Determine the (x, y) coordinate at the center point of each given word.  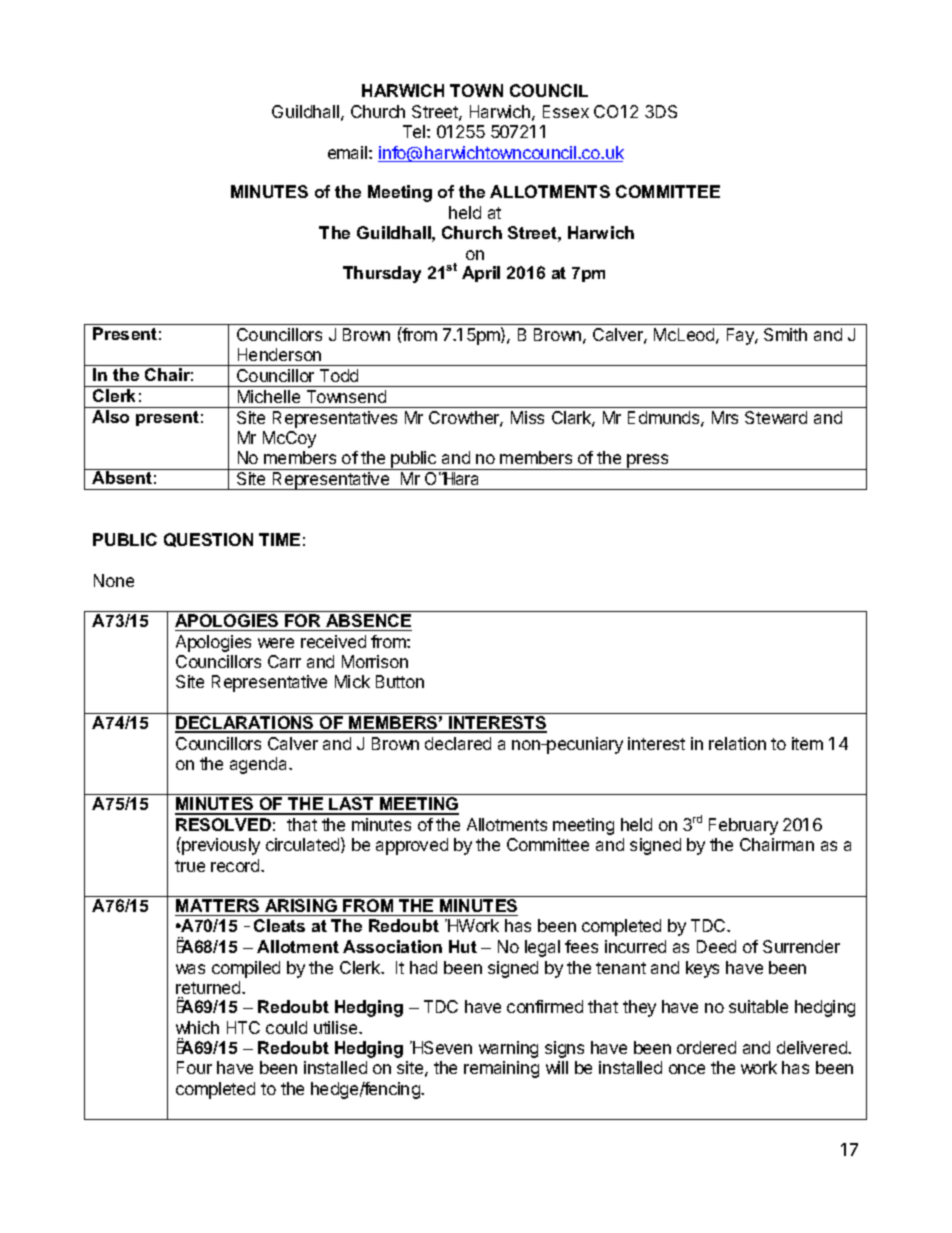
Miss (527, 417)
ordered (706, 1047)
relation (737, 743)
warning (508, 1049)
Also (110, 416)
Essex (566, 111)
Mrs (725, 417)
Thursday (382, 274)
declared (458, 743)
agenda (260, 765)
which (197, 1027)
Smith (785, 334)
